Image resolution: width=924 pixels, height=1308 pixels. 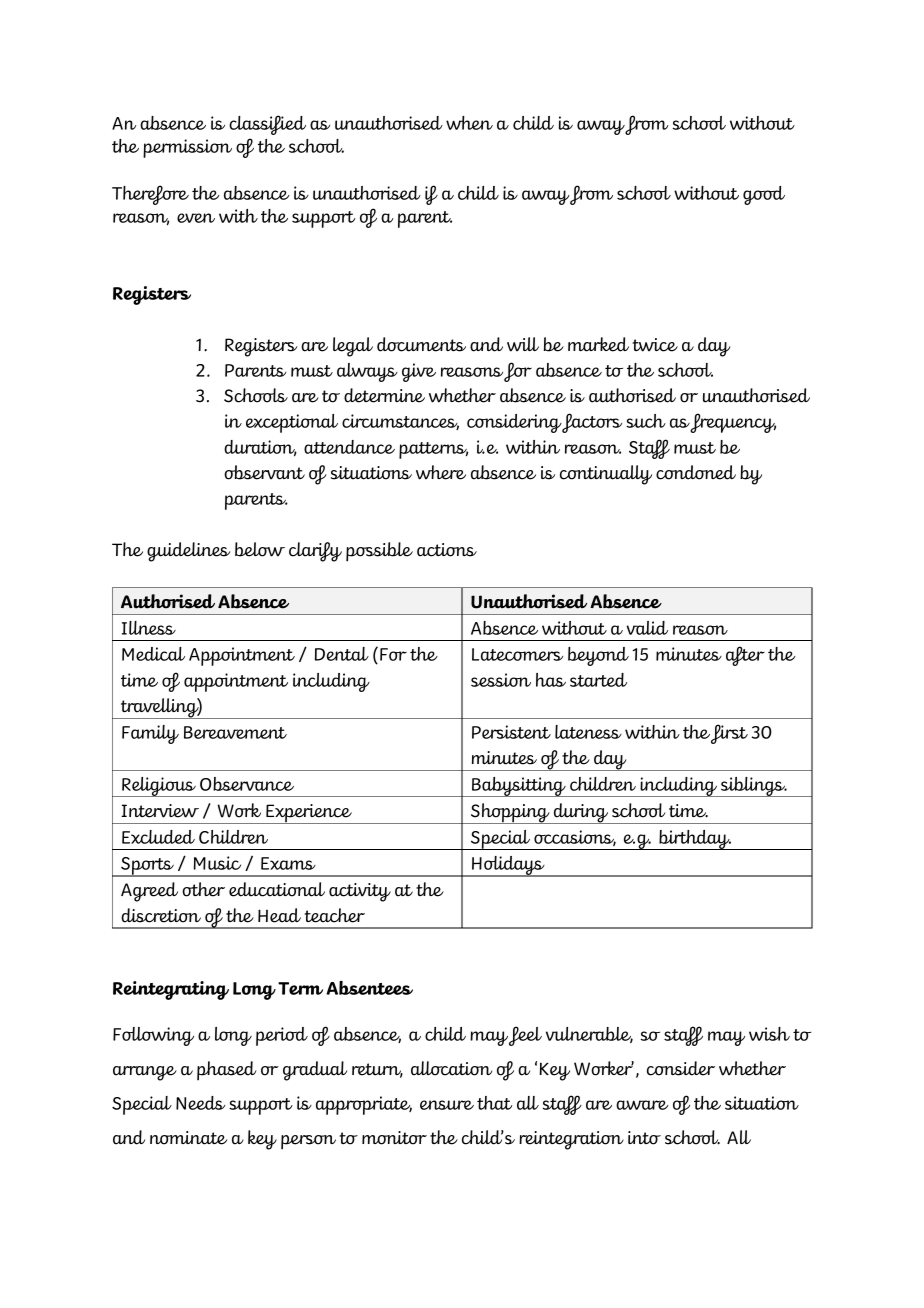 What do you see at coordinates (447, 1105) in the page?
I see `ensure` at bounding box center [447, 1105].
